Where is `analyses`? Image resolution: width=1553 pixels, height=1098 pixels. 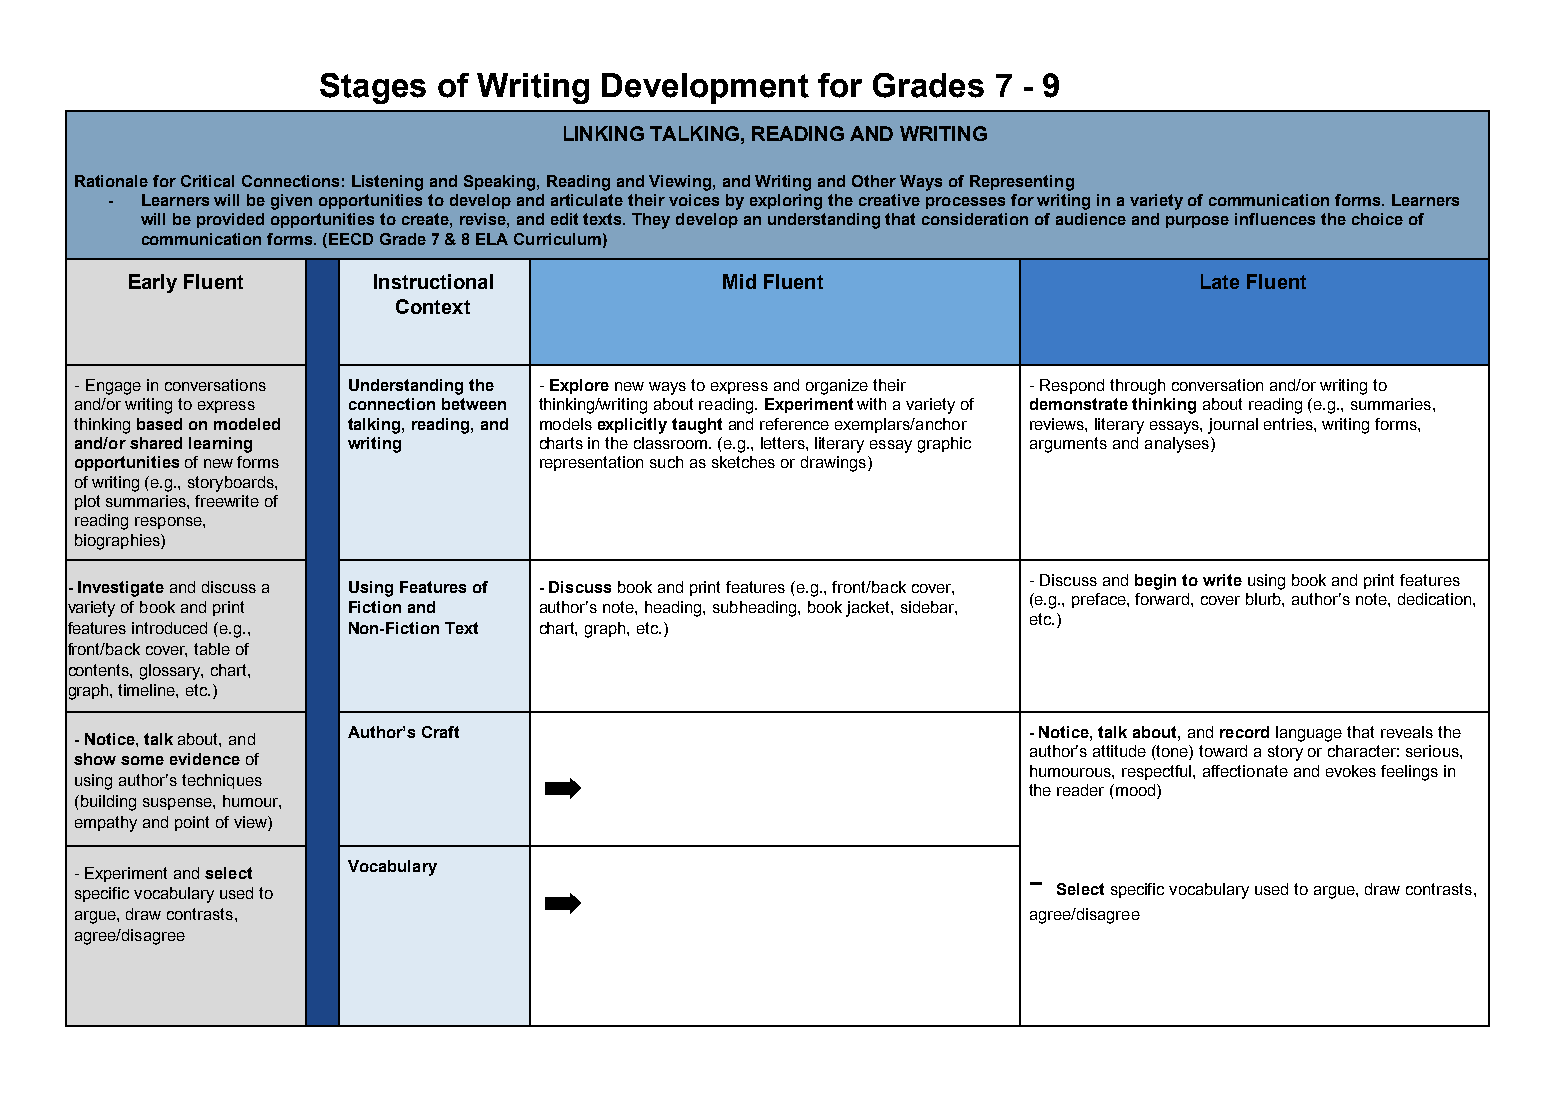
analyses is located at coordinates (1178, 445).
